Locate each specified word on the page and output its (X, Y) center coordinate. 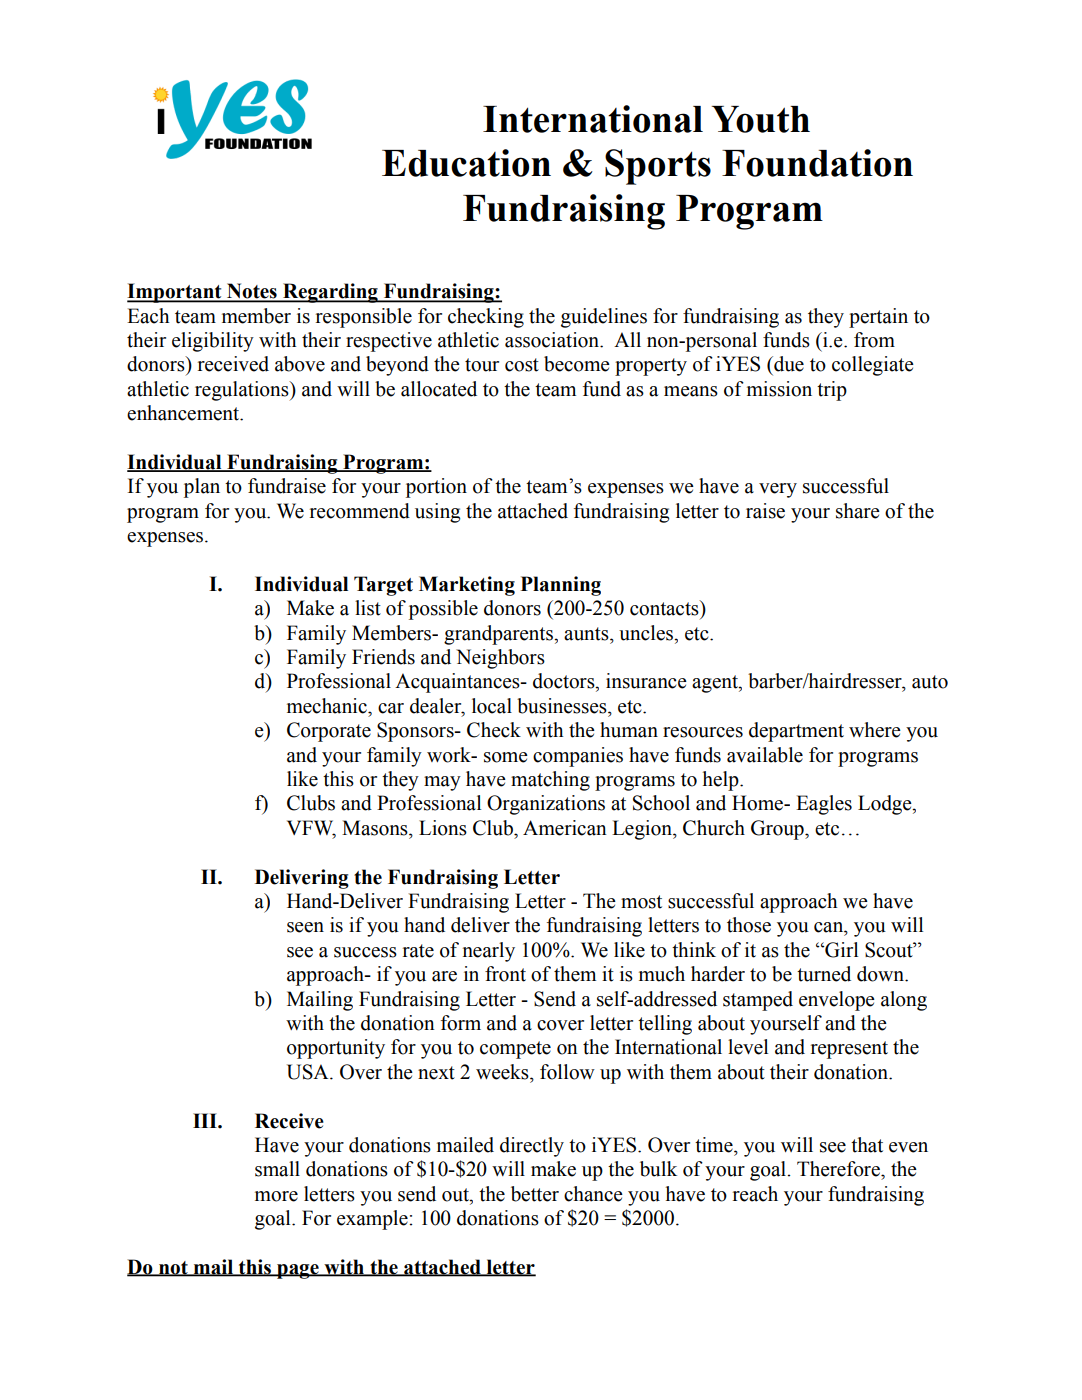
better (535, 1194)
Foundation (817, 163)
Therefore (839, 1169)
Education (466, 163)
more (276, 1196)
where (875, 730)
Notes (252, 292)
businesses (563, 706)
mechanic (328, 706)
